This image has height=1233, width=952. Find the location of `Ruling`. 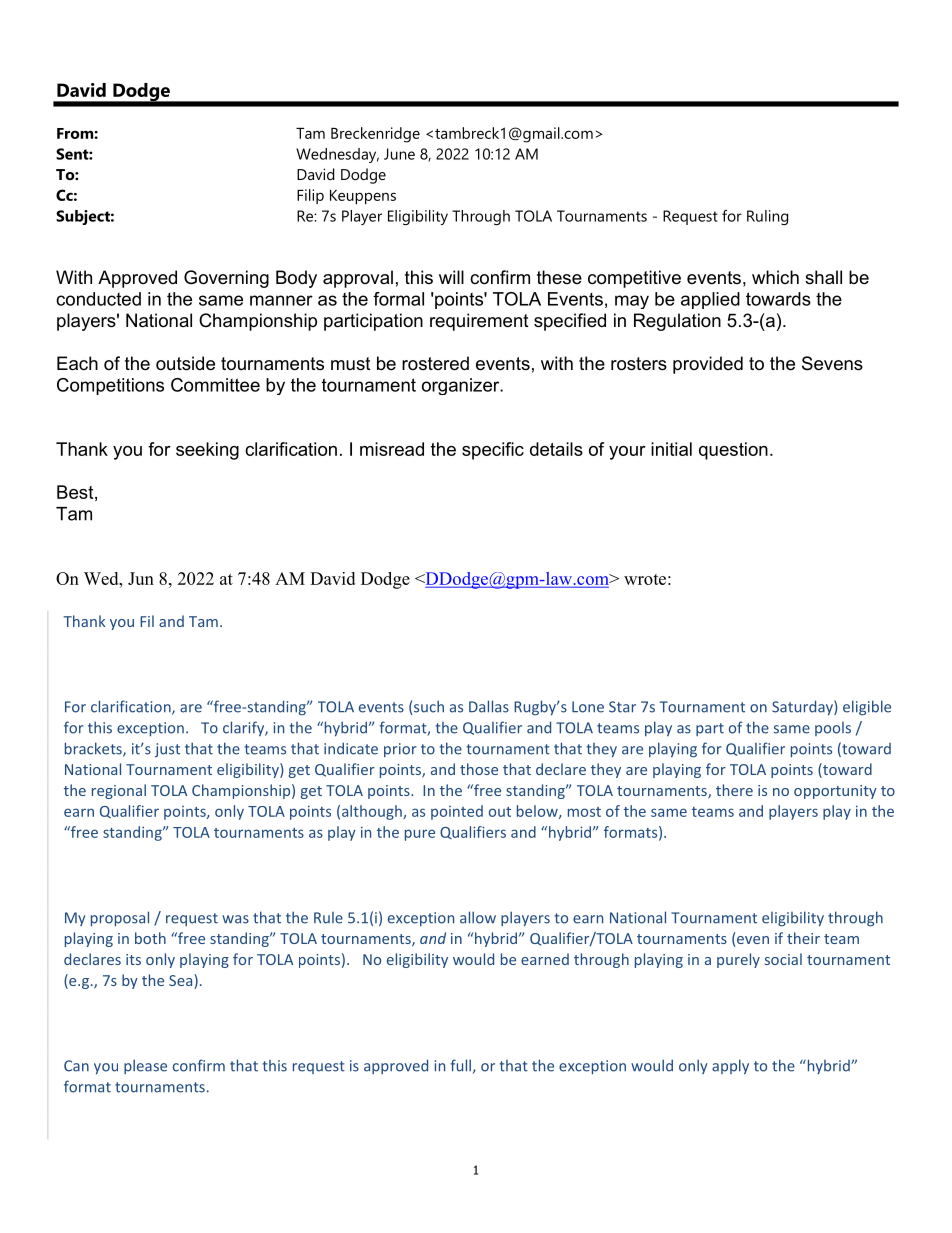

Ruling is located at coordinates (767, 217).
